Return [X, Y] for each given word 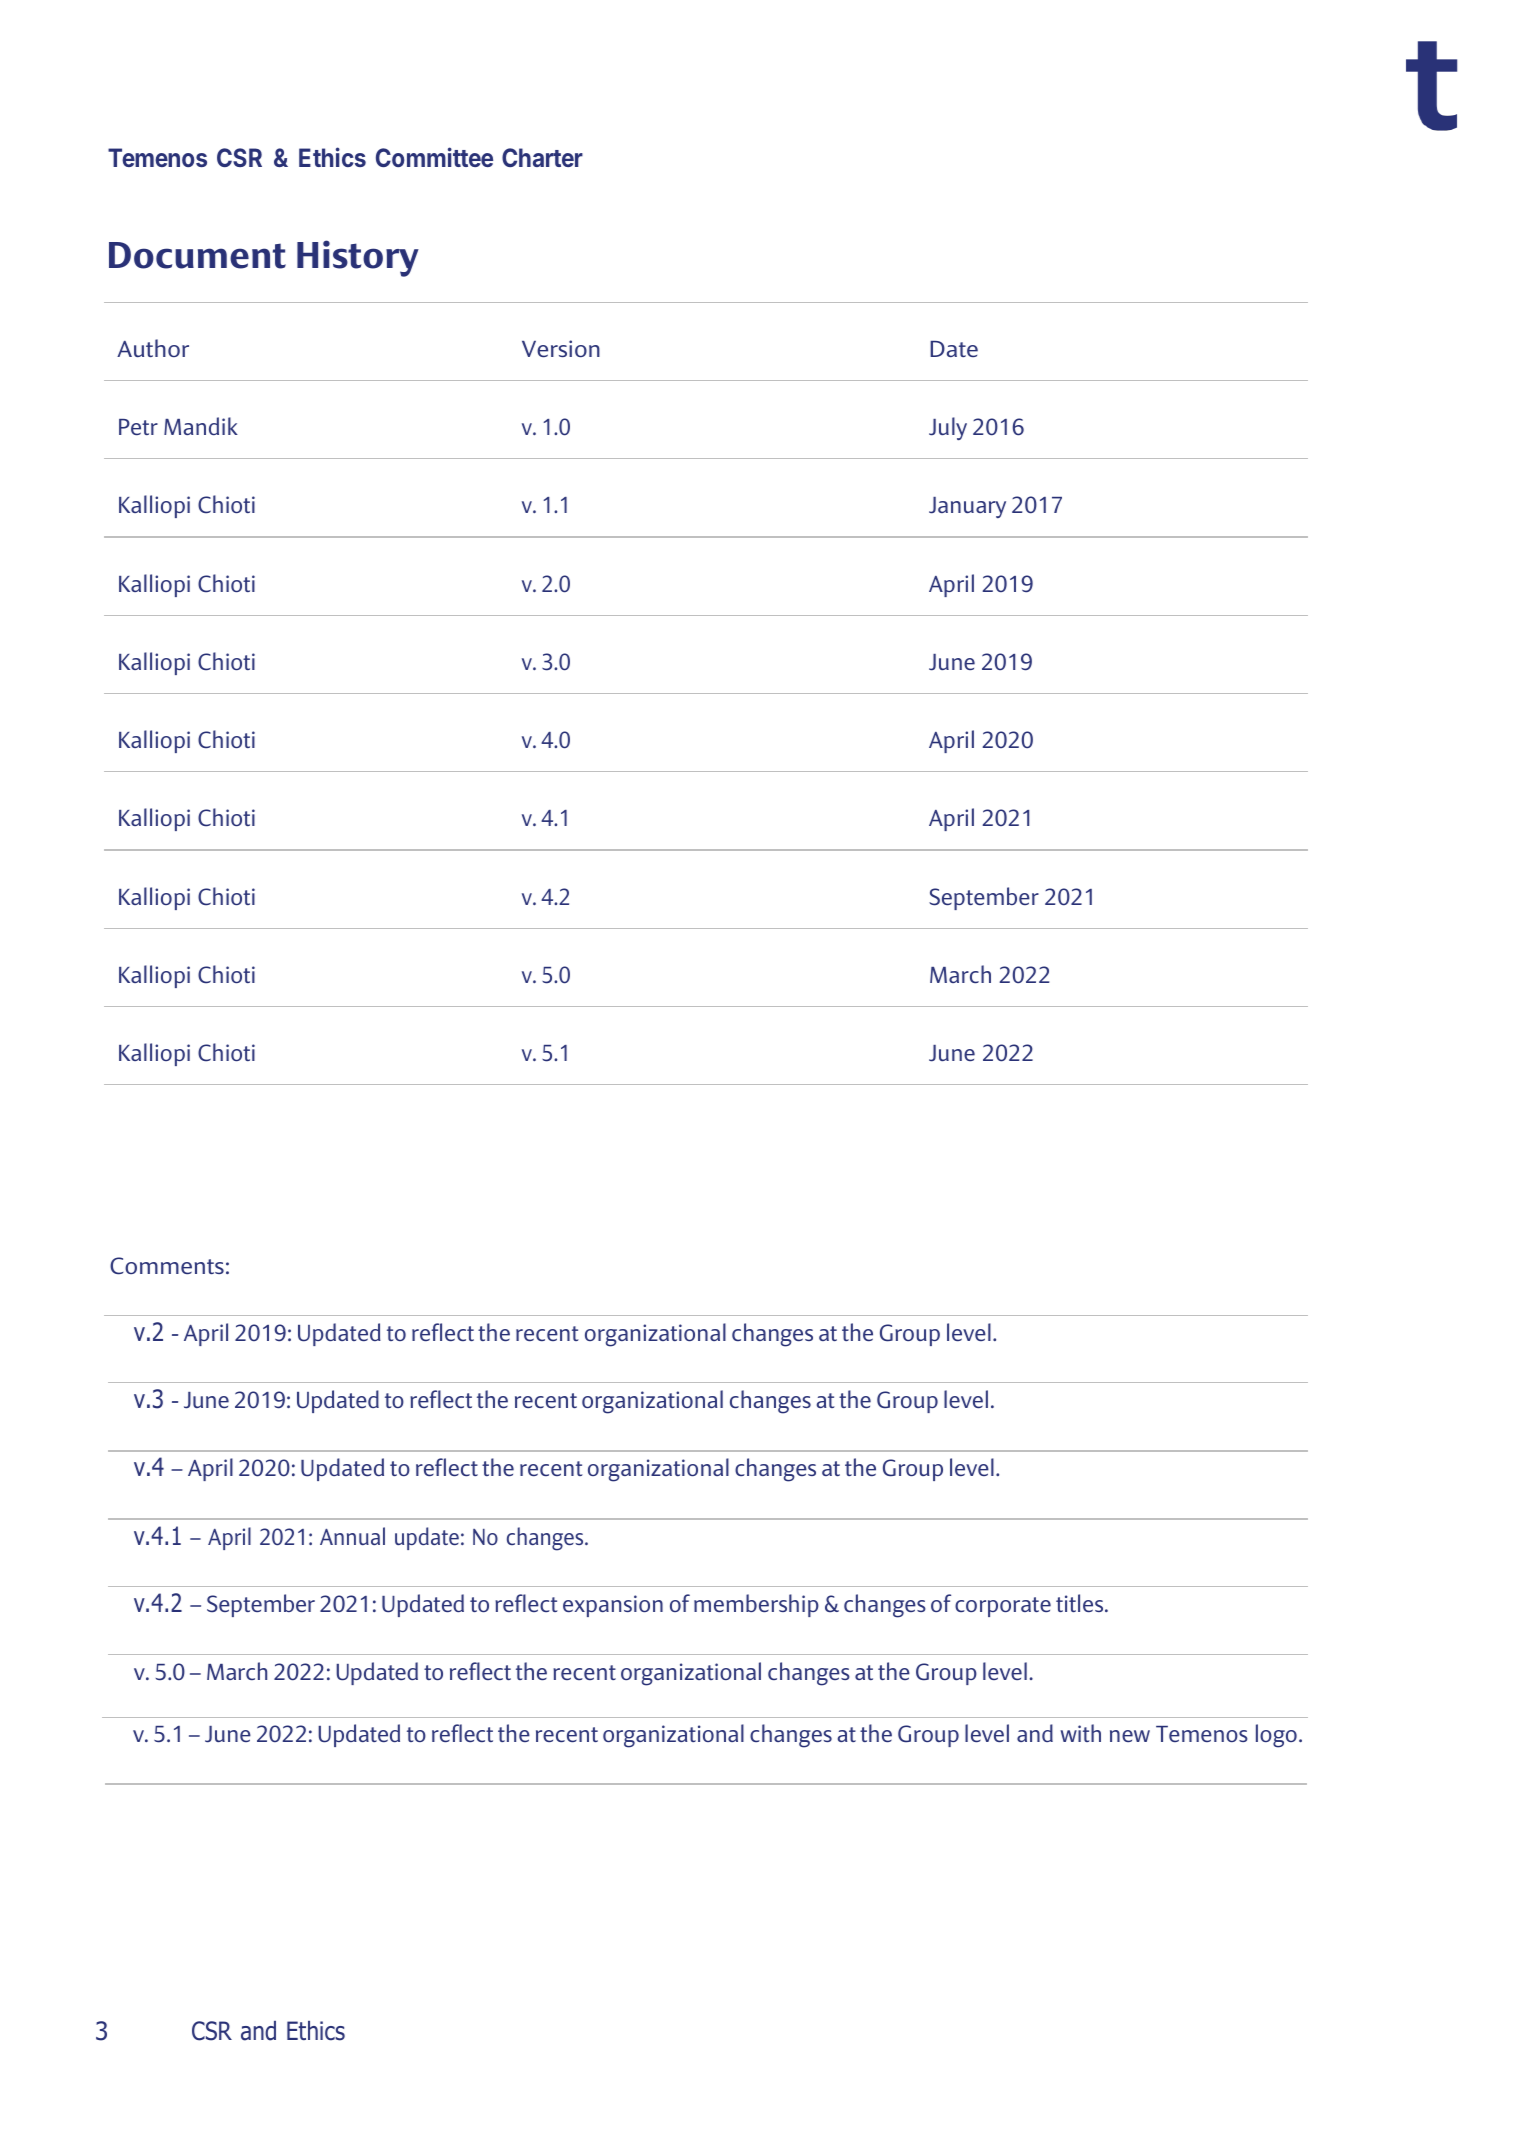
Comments [167, 1266]
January [967, 507]
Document [197, 255]
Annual [352, 1536]
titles [1081, 1603]
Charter [542, 157]
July [948, 428]
